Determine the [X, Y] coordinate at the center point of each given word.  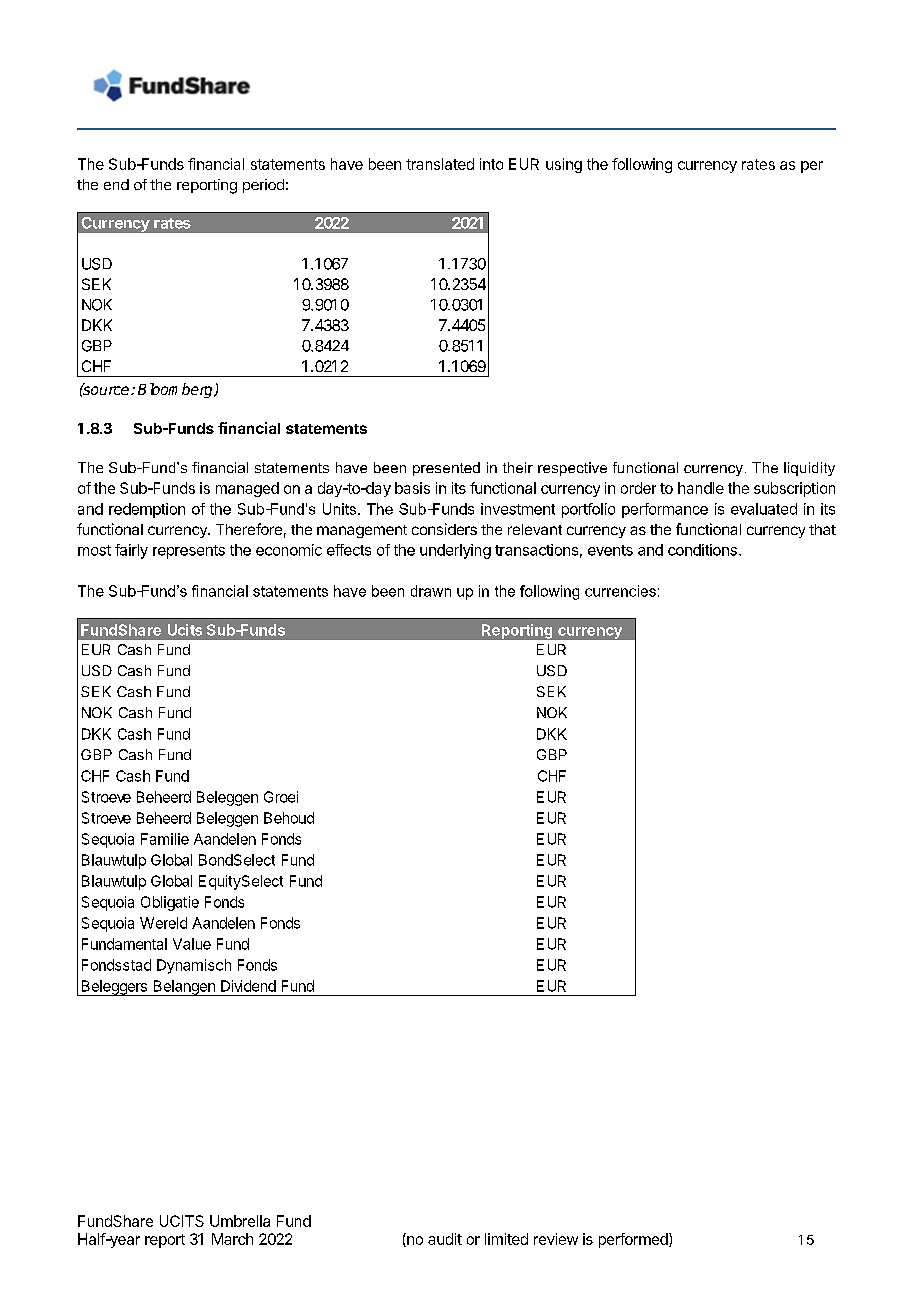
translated [440, 164]
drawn [431, 591]
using [564, 165]
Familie [165, 839]
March [232, 1239]
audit [445, 1239]
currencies [620, 591]
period [263, 186]
